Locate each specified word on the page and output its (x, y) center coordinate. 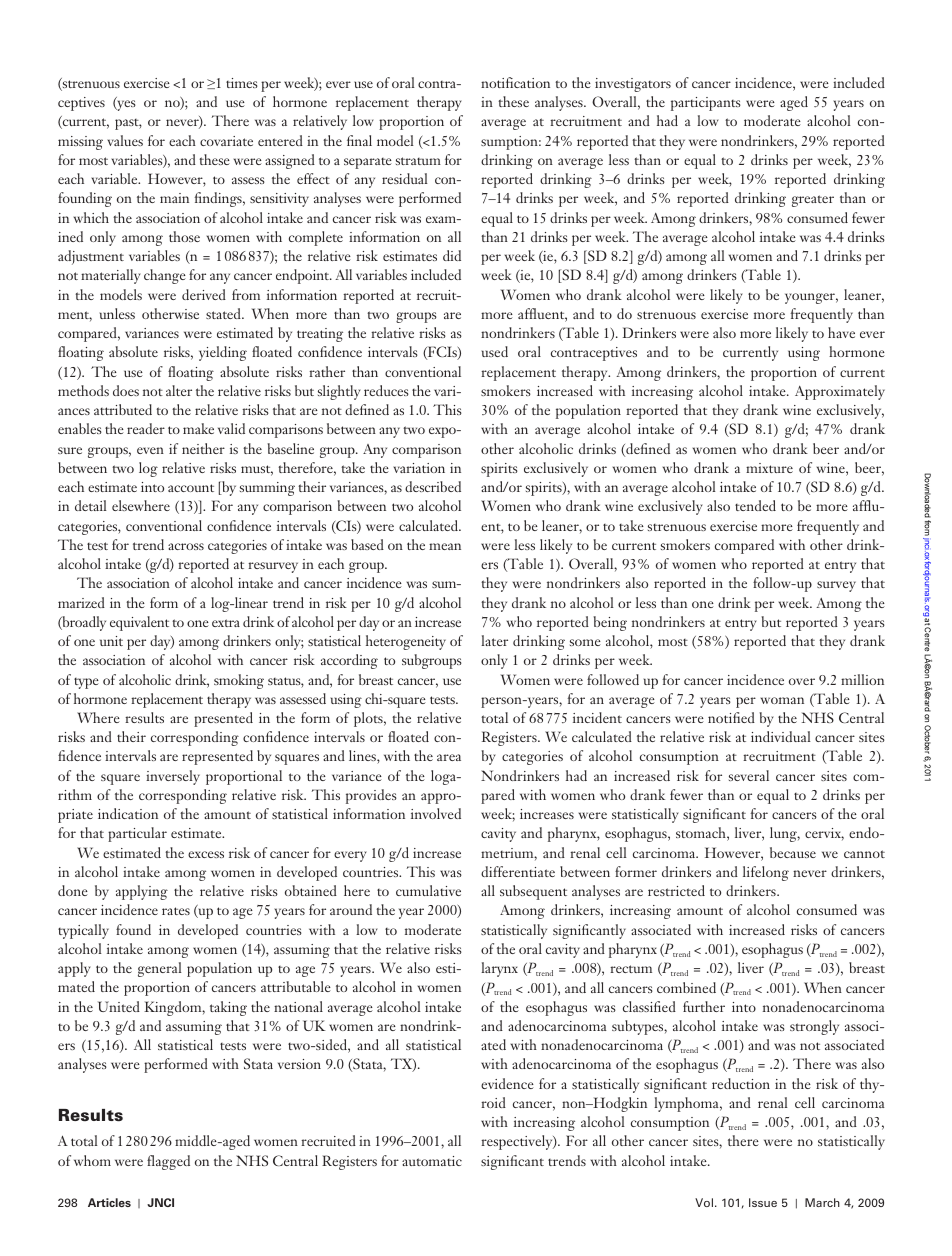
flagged (168, 1162)
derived (204, 294)
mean (445, 546)
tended (755, 505)
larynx (499, 969)
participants (706, 104)
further (704, 1006)
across (186, 546)
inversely (173, 777)
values (125, 140)
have (841, 332)
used (495, 351)
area (449, 757)
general (160, 969)
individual (781, 736)
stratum (418, 161)
